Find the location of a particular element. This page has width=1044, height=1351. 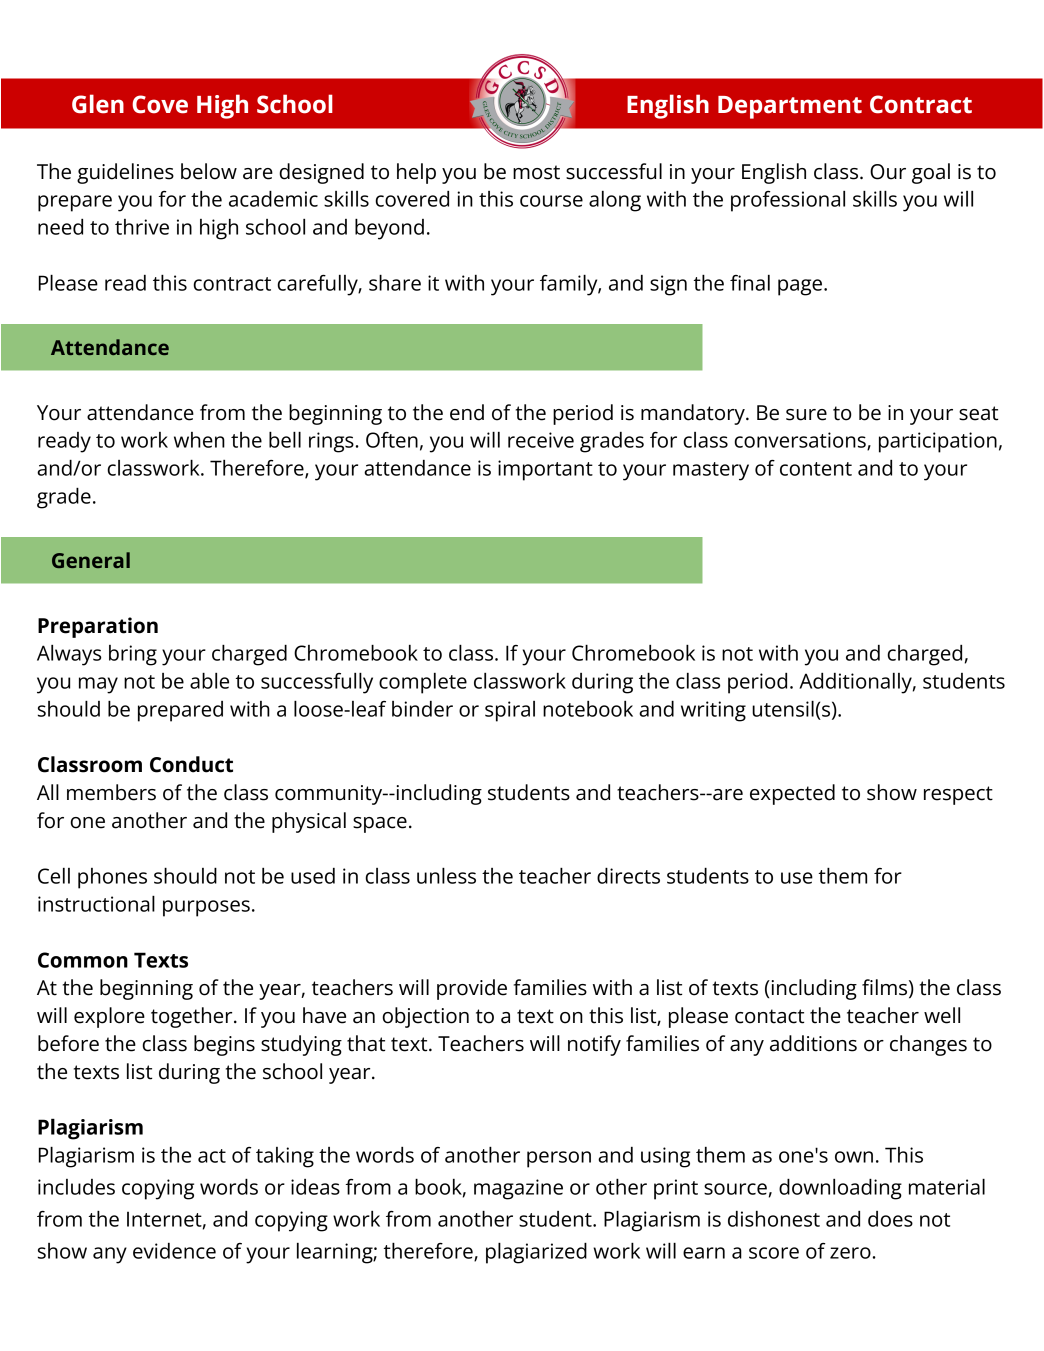

most is located at coordinates (536, 172).
